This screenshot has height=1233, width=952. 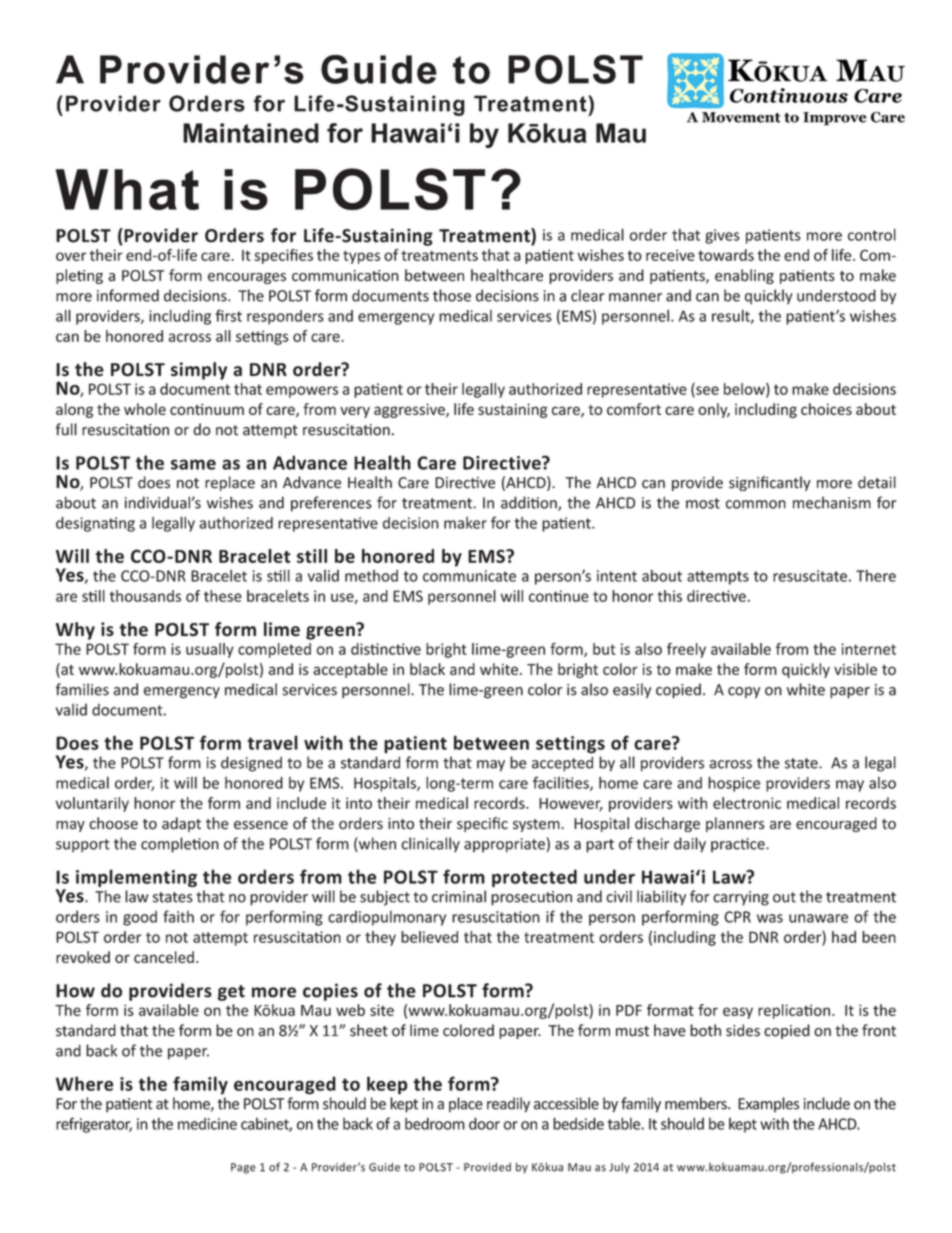 What do you see at coordinates (484, 1123) in the screenshot?
I see `door` at bounding box center [484, 1123].
